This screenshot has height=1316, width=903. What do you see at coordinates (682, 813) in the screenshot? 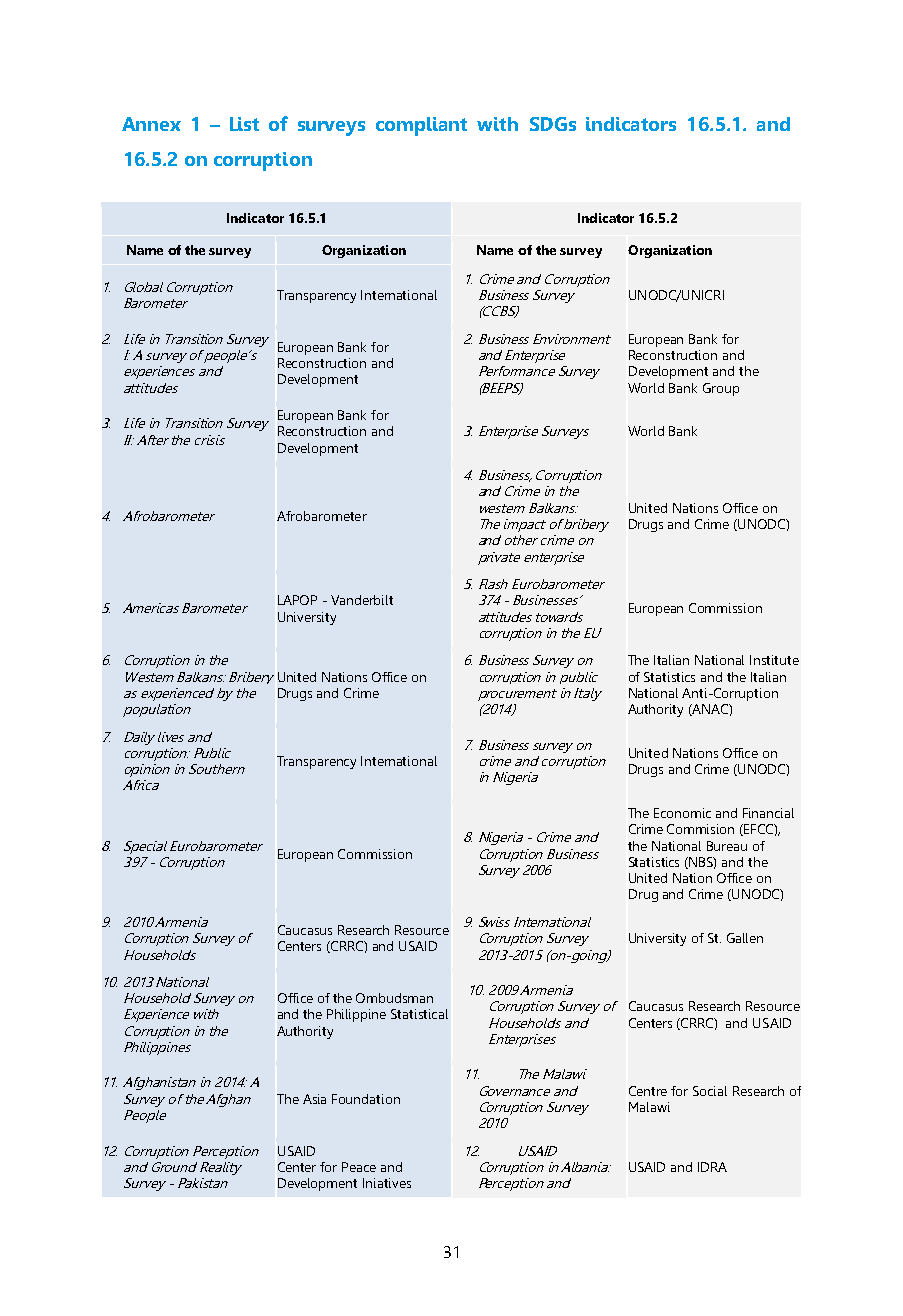
I see `Economic` at bounding box center [682, 813].
